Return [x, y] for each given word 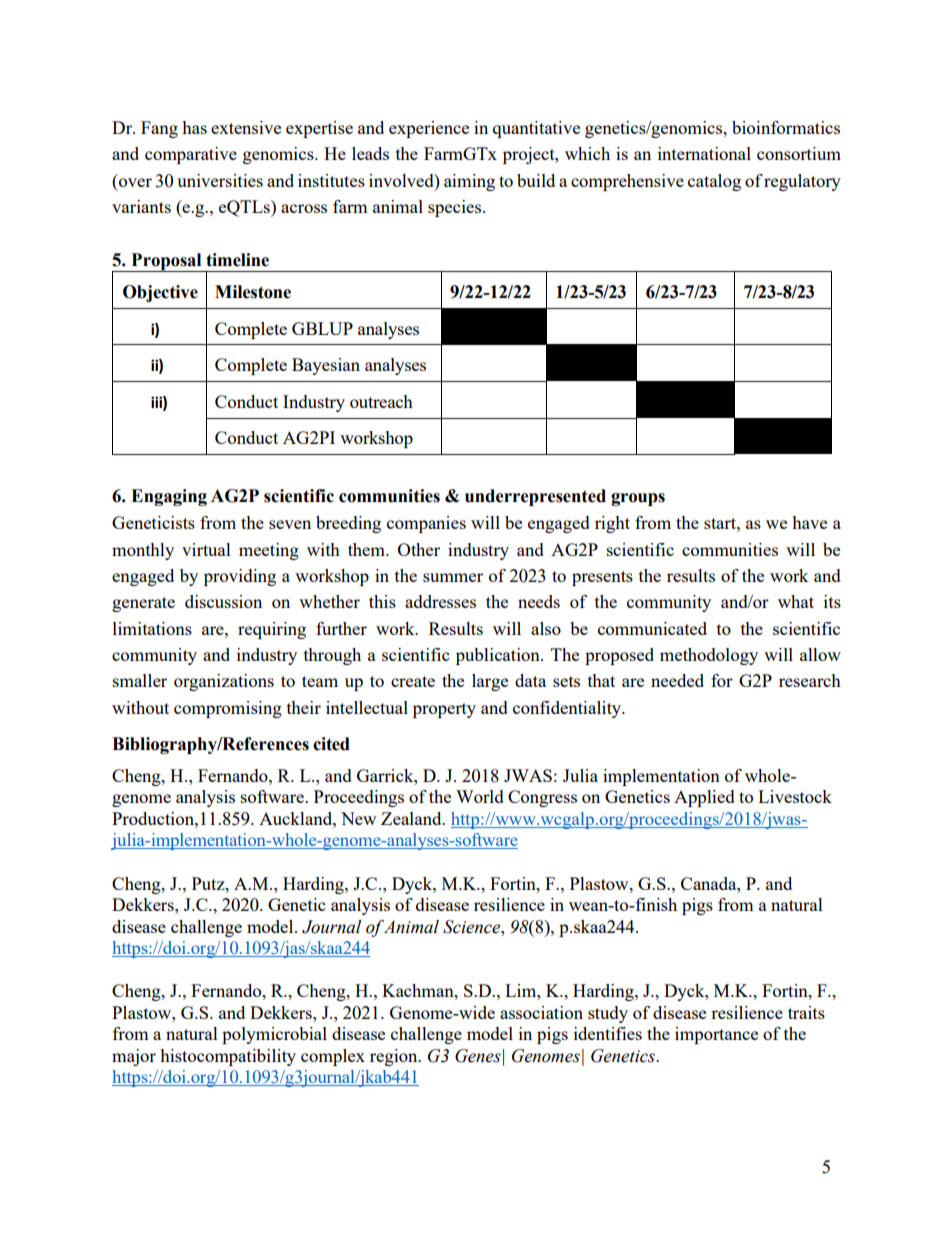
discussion [223, 601]
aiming [469, 182]
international [704, 153]
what [796, 601]
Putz [209, 883]
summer [453, 577]
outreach [381, 401]
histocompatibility [228, 1057]
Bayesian [326, 366]
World [480, 796]
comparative [191, 155]
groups [638, 499]
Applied [704, 798]
